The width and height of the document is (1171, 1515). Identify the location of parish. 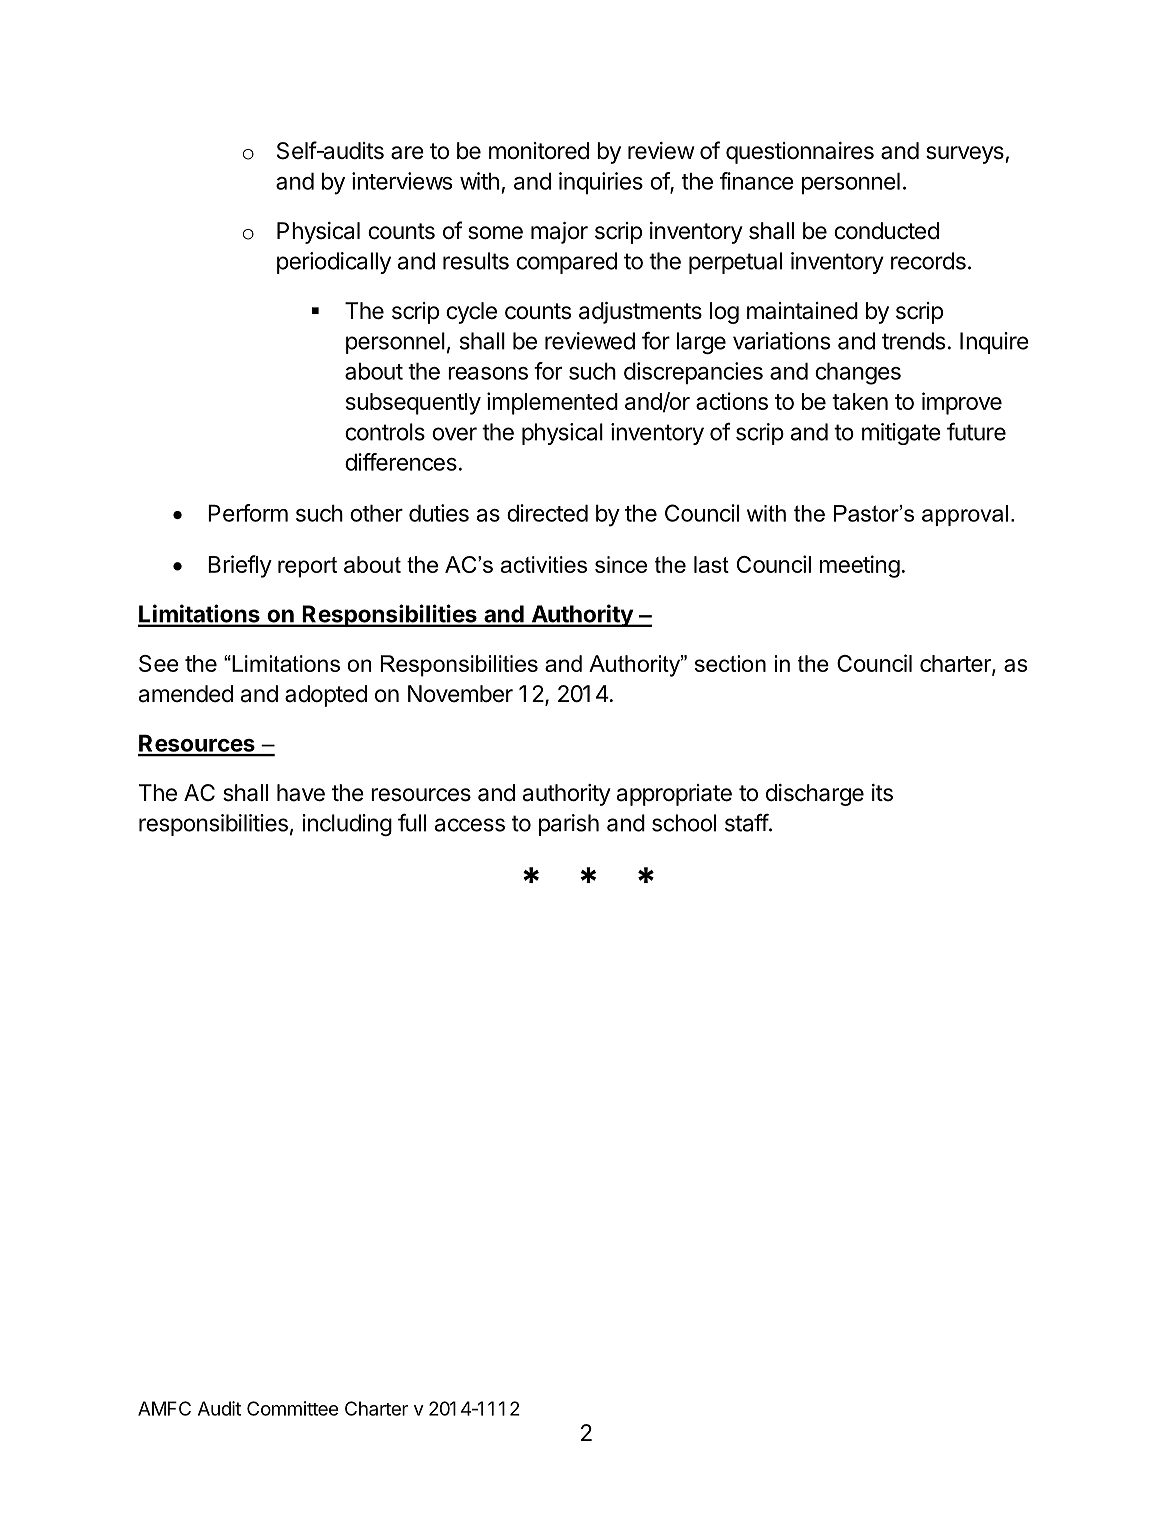
(569, 825).
